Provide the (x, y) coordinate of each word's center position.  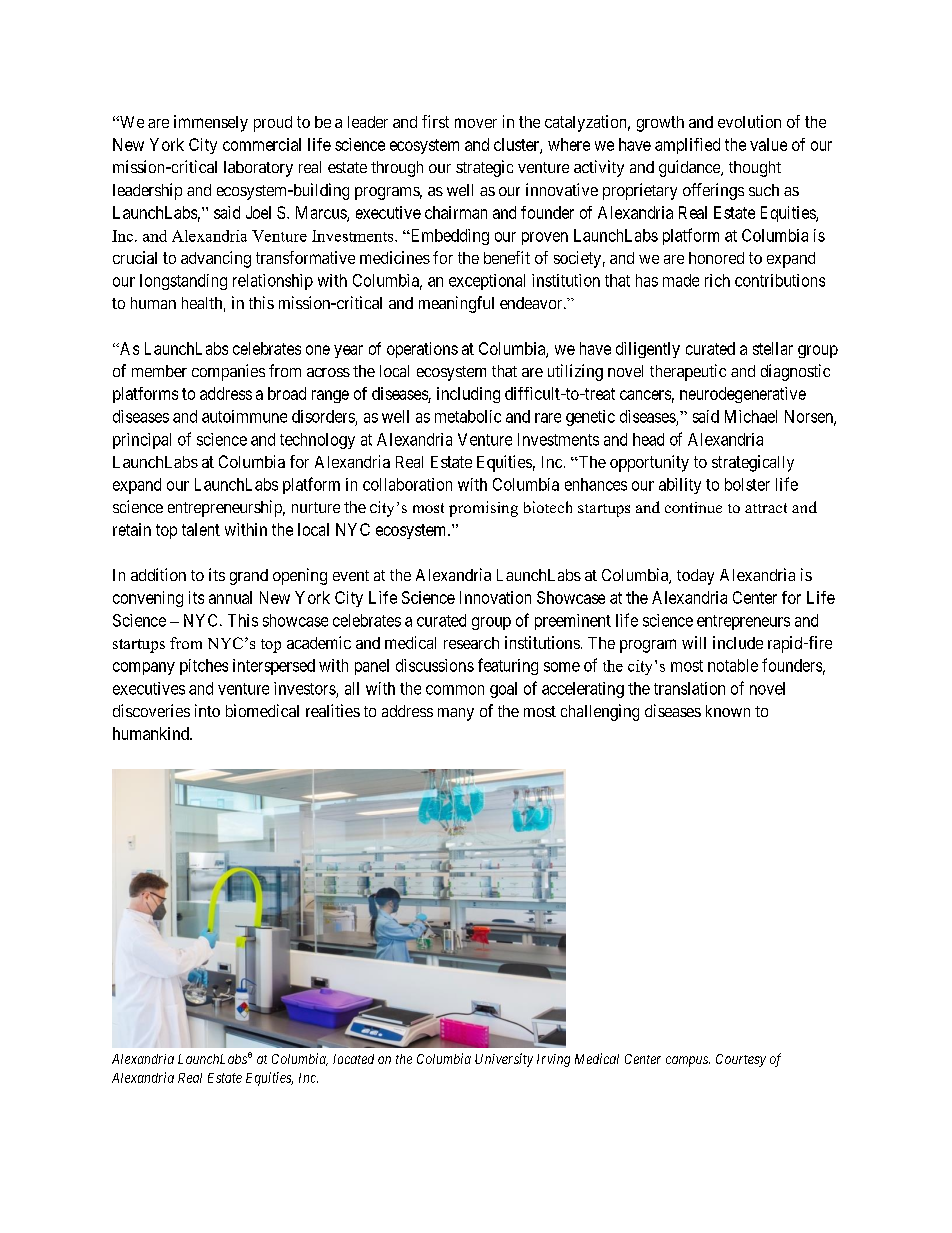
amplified (687, 146)
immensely (211, 123)
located (353, 1059)
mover (476, 123)
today (695, 577)
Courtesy (741, 1060)
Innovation (495, 597)
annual (230, 597)
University (504, 1060)
